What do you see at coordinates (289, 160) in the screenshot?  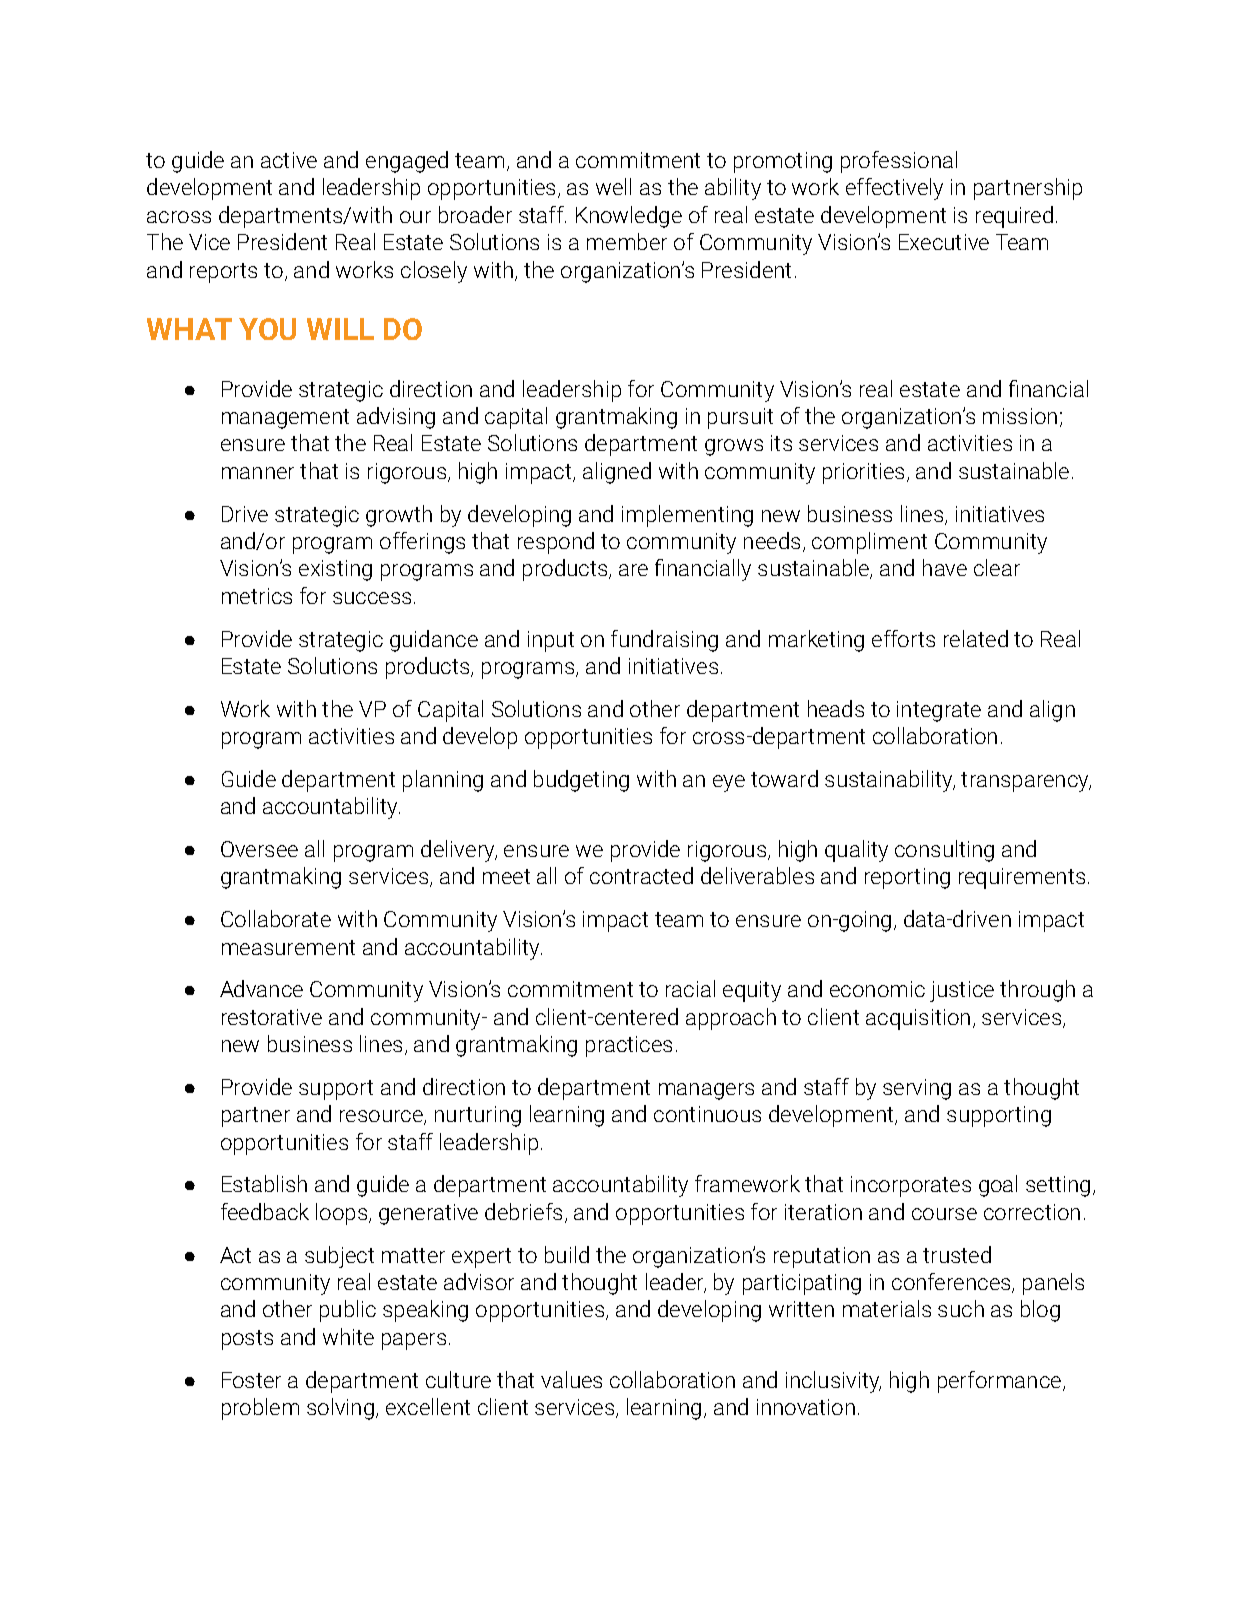 I see `active` at bounding box center [289, 160].
